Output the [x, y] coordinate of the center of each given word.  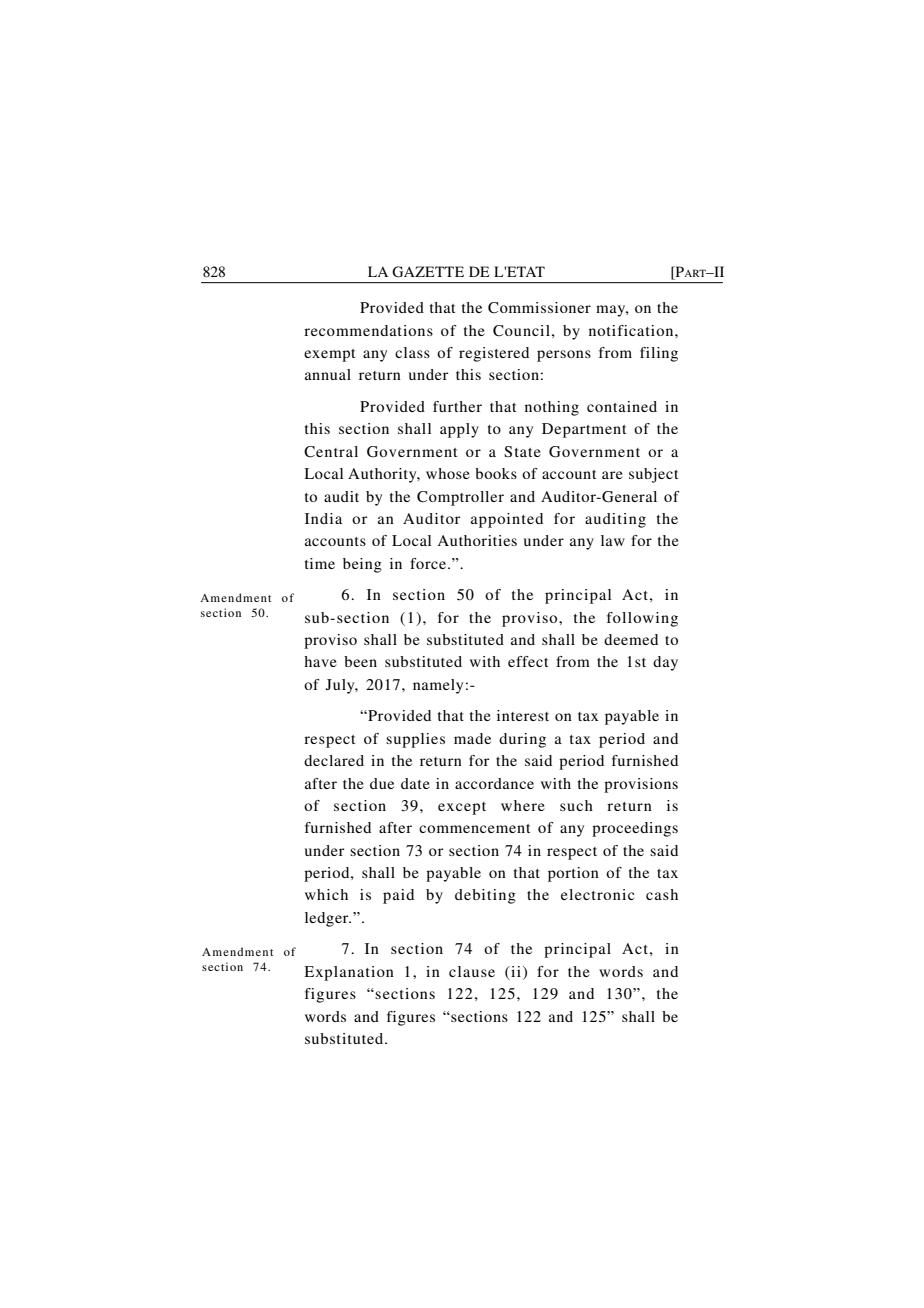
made [472, 738]
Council [521, 331]
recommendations [368, 330]
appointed [507, 520]
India [323, 518]
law [613, 540]
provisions [641, 785]
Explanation [349, 973]
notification [632, 330]
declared [334, 760]
